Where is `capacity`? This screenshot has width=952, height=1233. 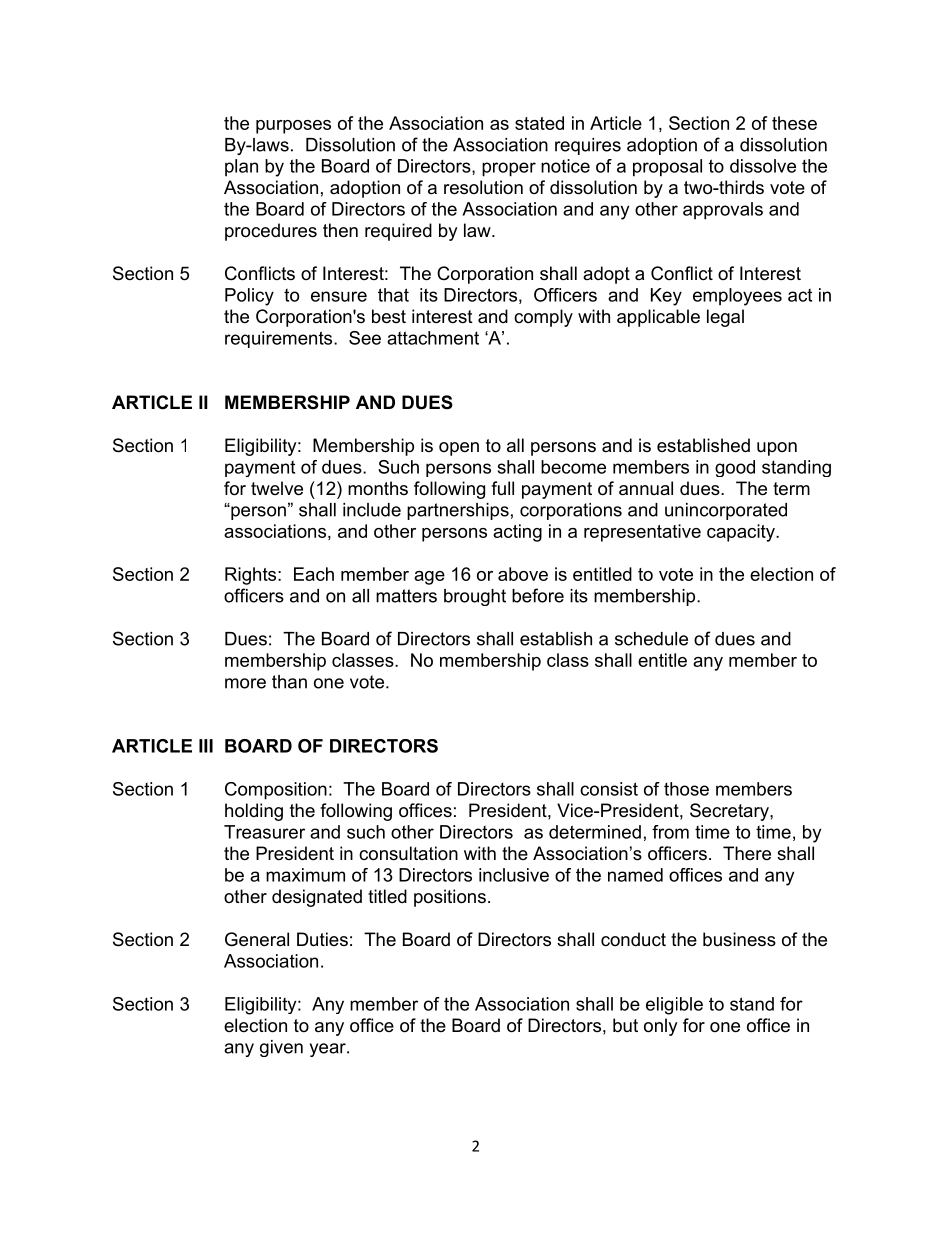 capacity is located at coordinates (742, 533).
